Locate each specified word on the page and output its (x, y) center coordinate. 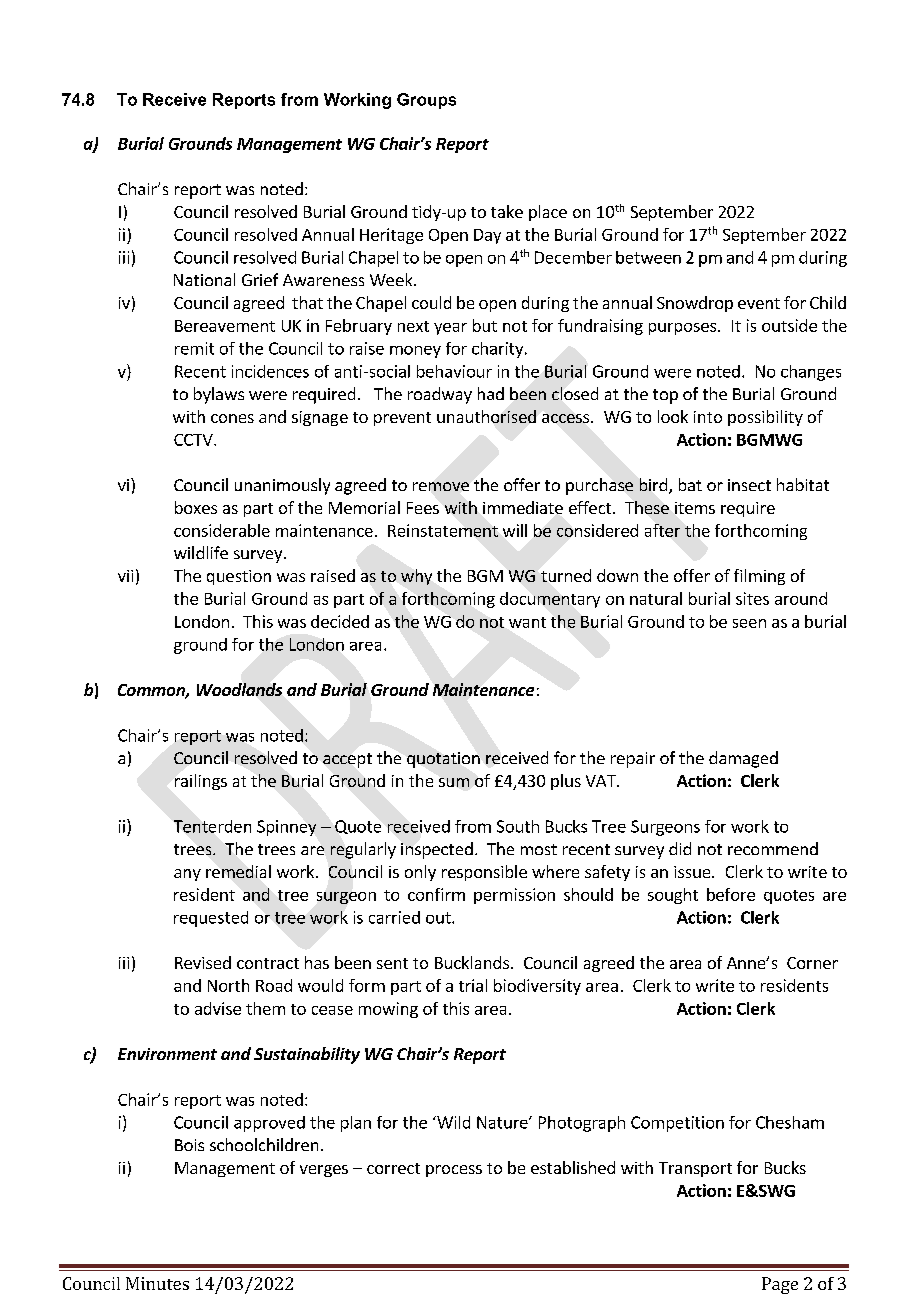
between (648, 257)
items (695, 508)
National (204, 279)
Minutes (157, 1283)
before (731, 894)
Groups (426, 101)
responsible (484, 873)
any (187, 875)
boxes (196, 507)
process (454, 1171)
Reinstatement (443, 530)
